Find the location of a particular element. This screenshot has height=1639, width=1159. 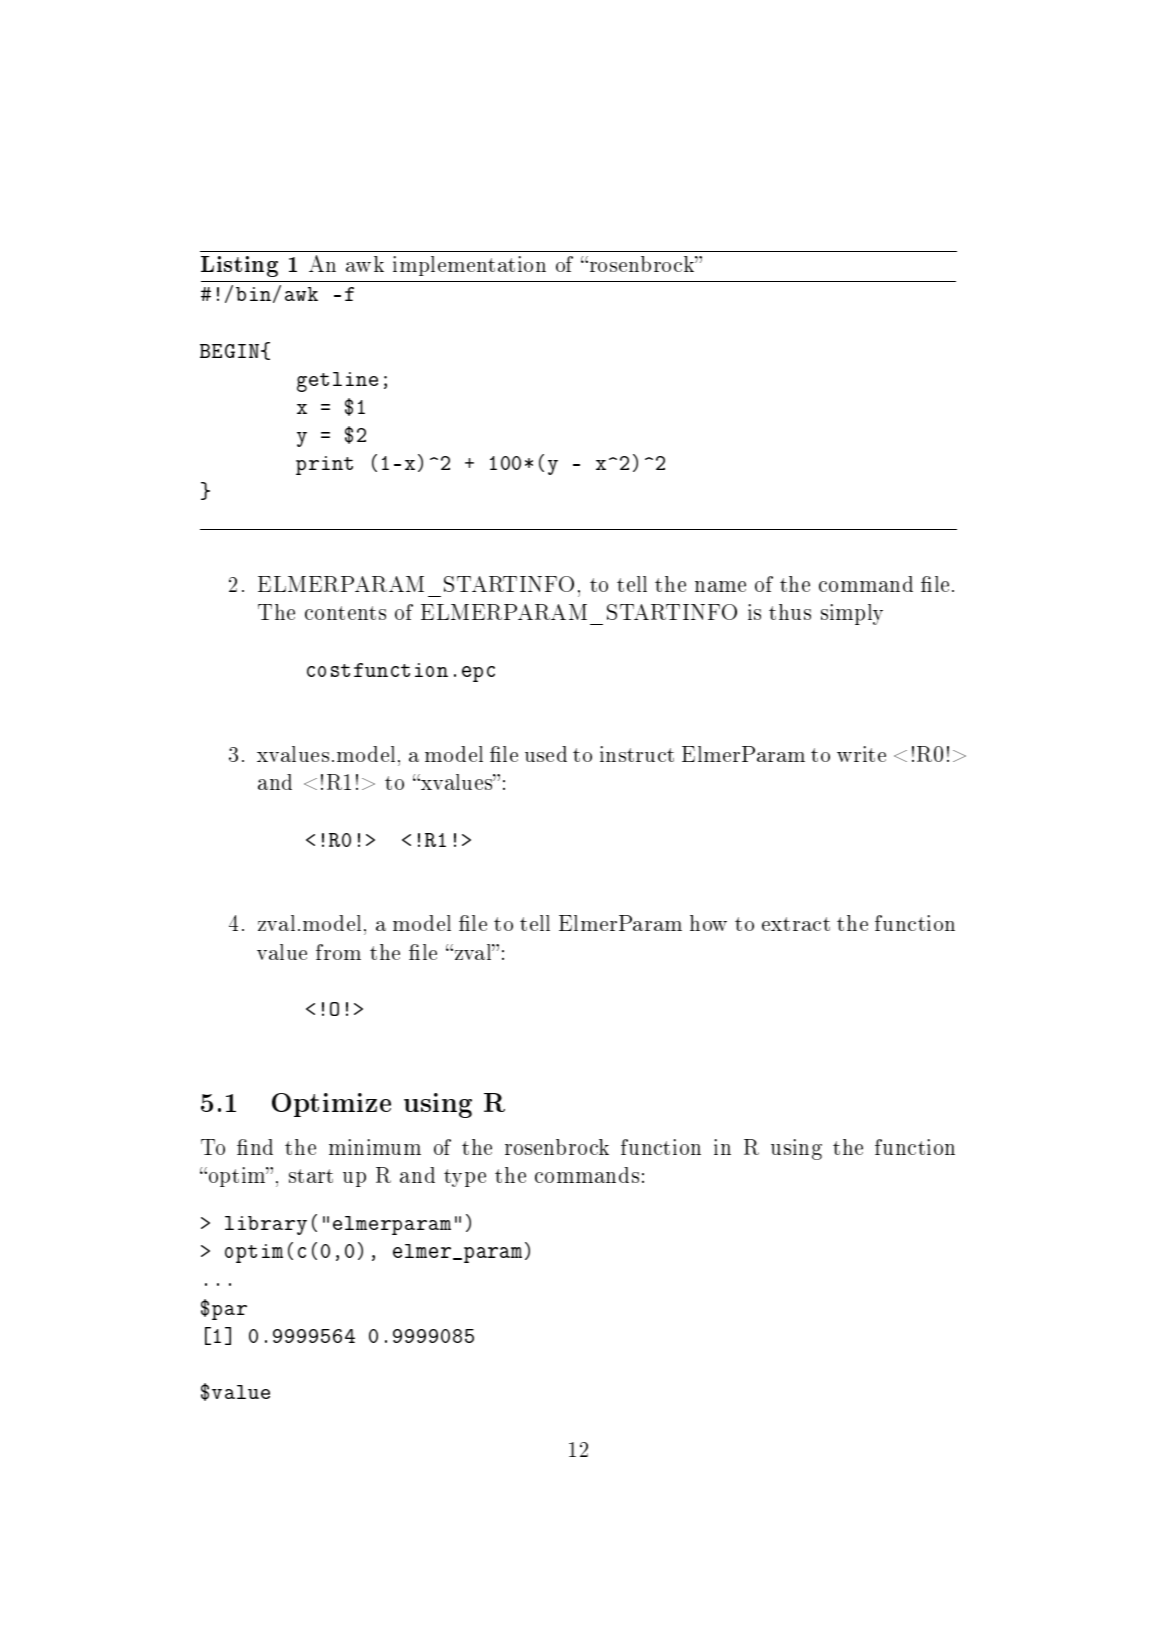

write is located at coordinates (861, 754).
